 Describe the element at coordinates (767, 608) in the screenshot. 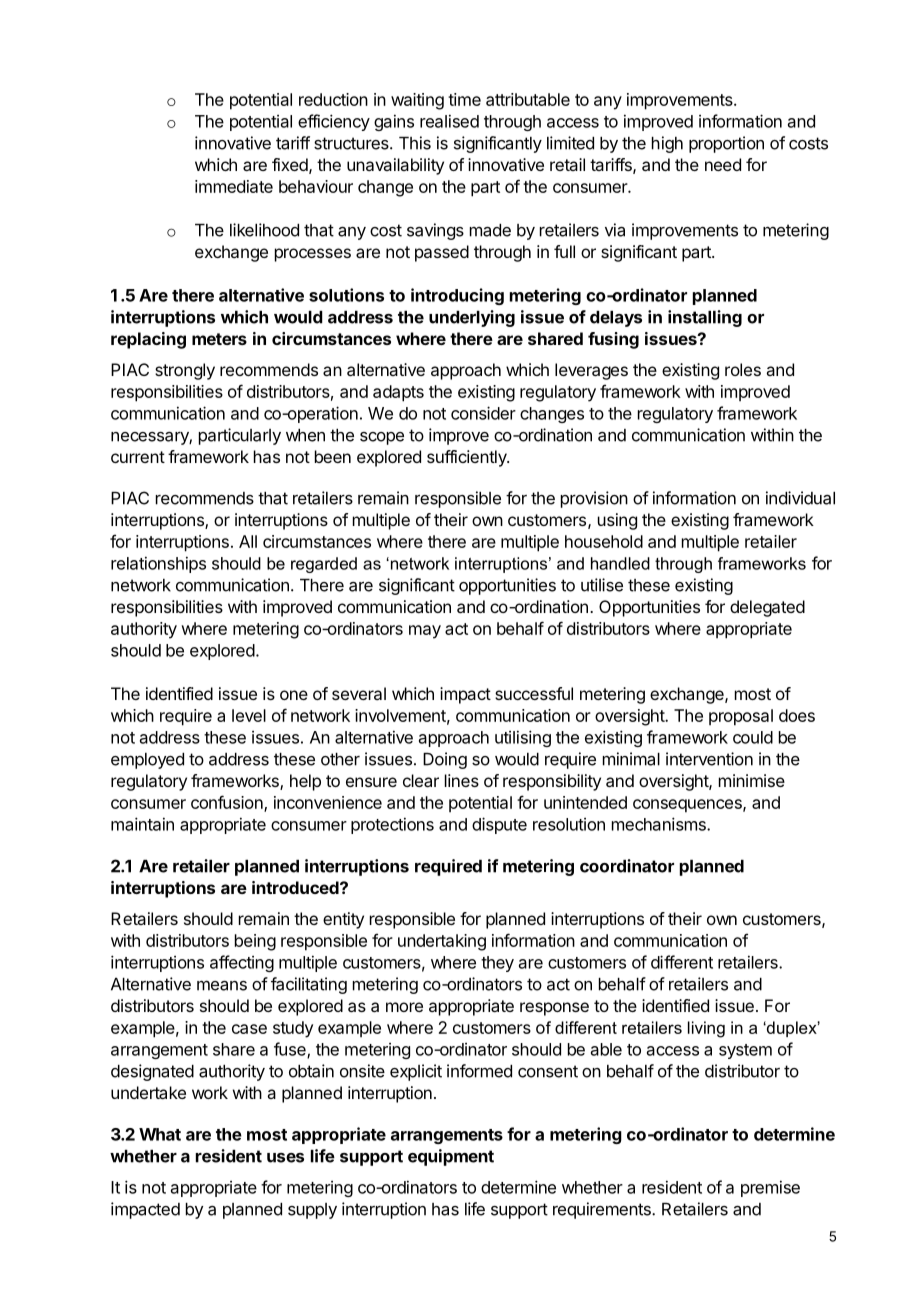

I see `delegated` at that location.
